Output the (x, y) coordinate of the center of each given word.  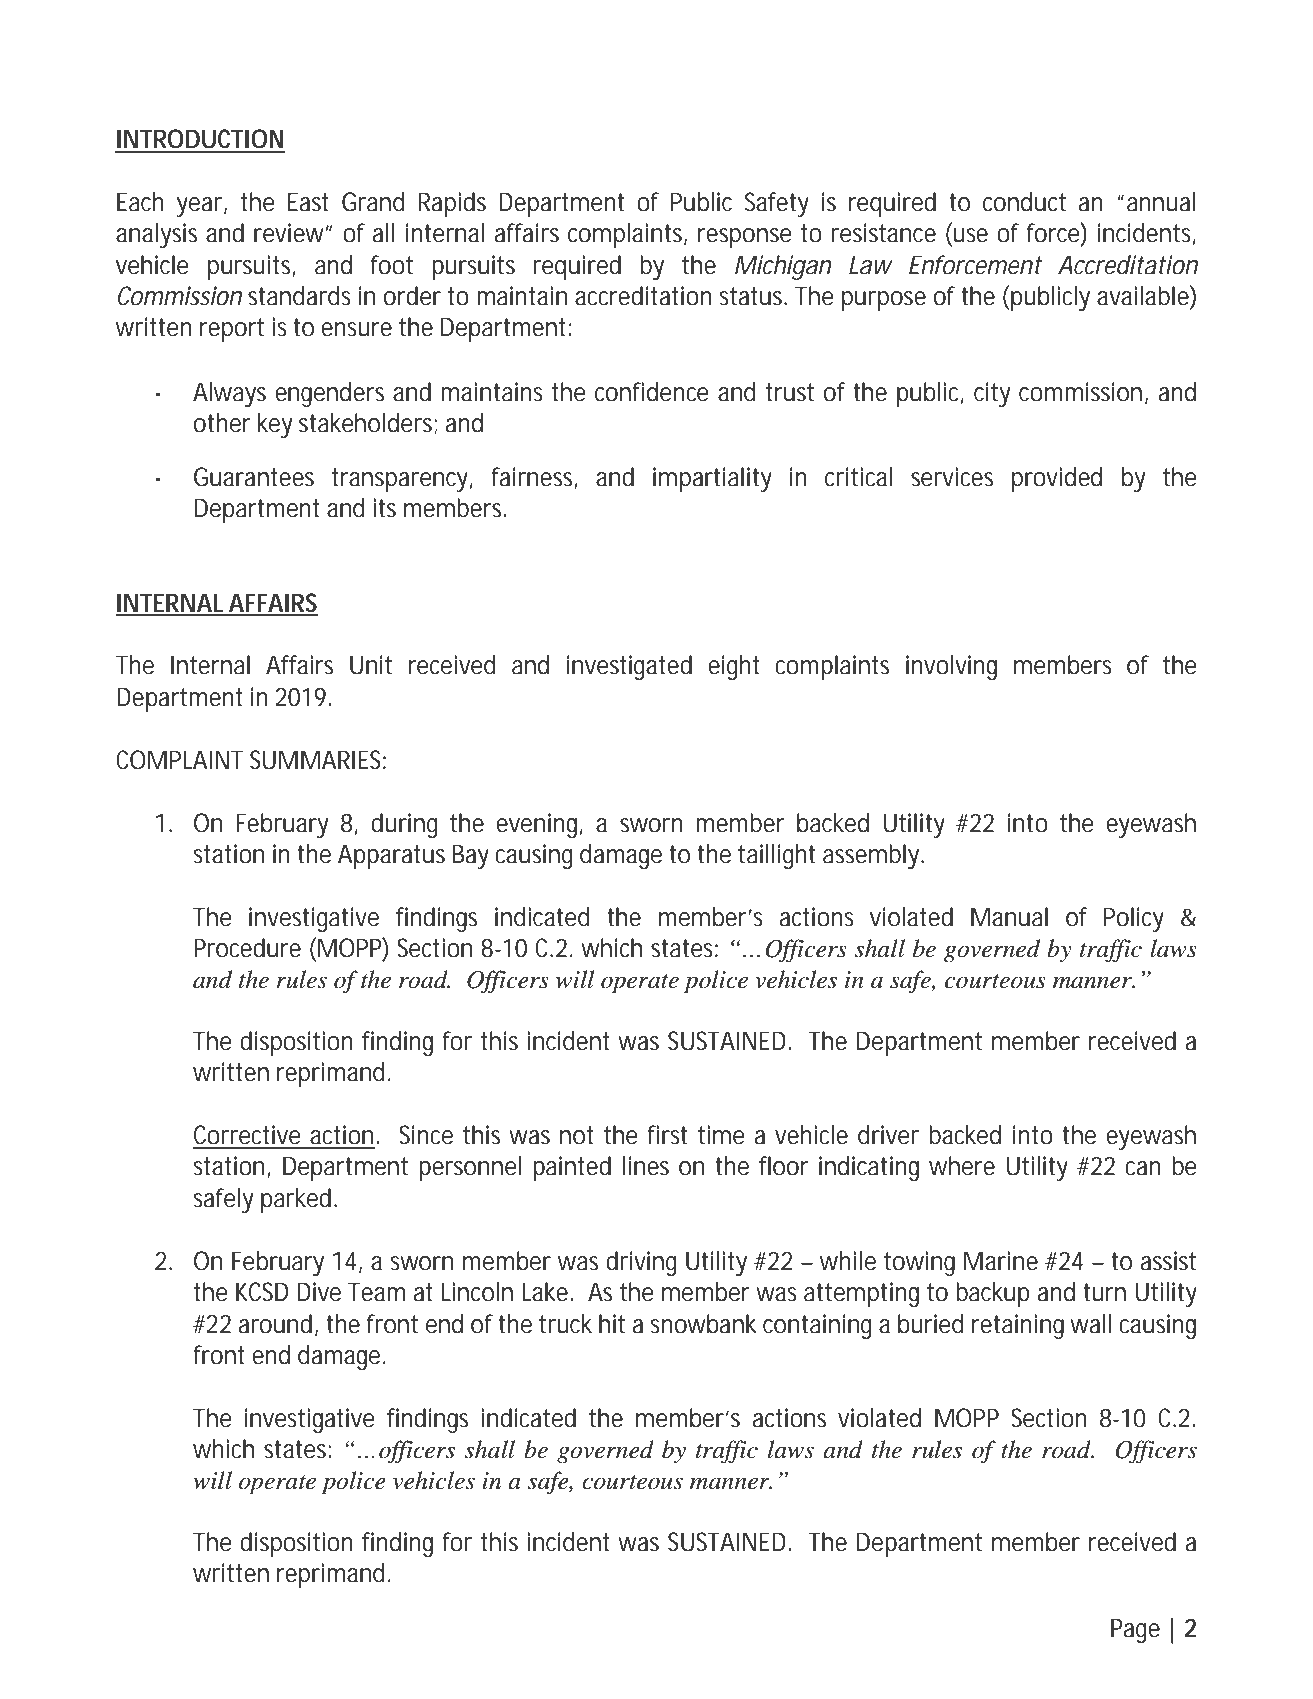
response (745, 238)
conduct (1024, 202)
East (308, 202)
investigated (629, 667)
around (275, 1324)
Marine (1001, 1261)
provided (1057, 479)
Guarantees (254, 477)
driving (641, 1263)
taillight (776, 856)
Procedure (247, 948)
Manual (1009, 917)
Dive (319, 1292)
